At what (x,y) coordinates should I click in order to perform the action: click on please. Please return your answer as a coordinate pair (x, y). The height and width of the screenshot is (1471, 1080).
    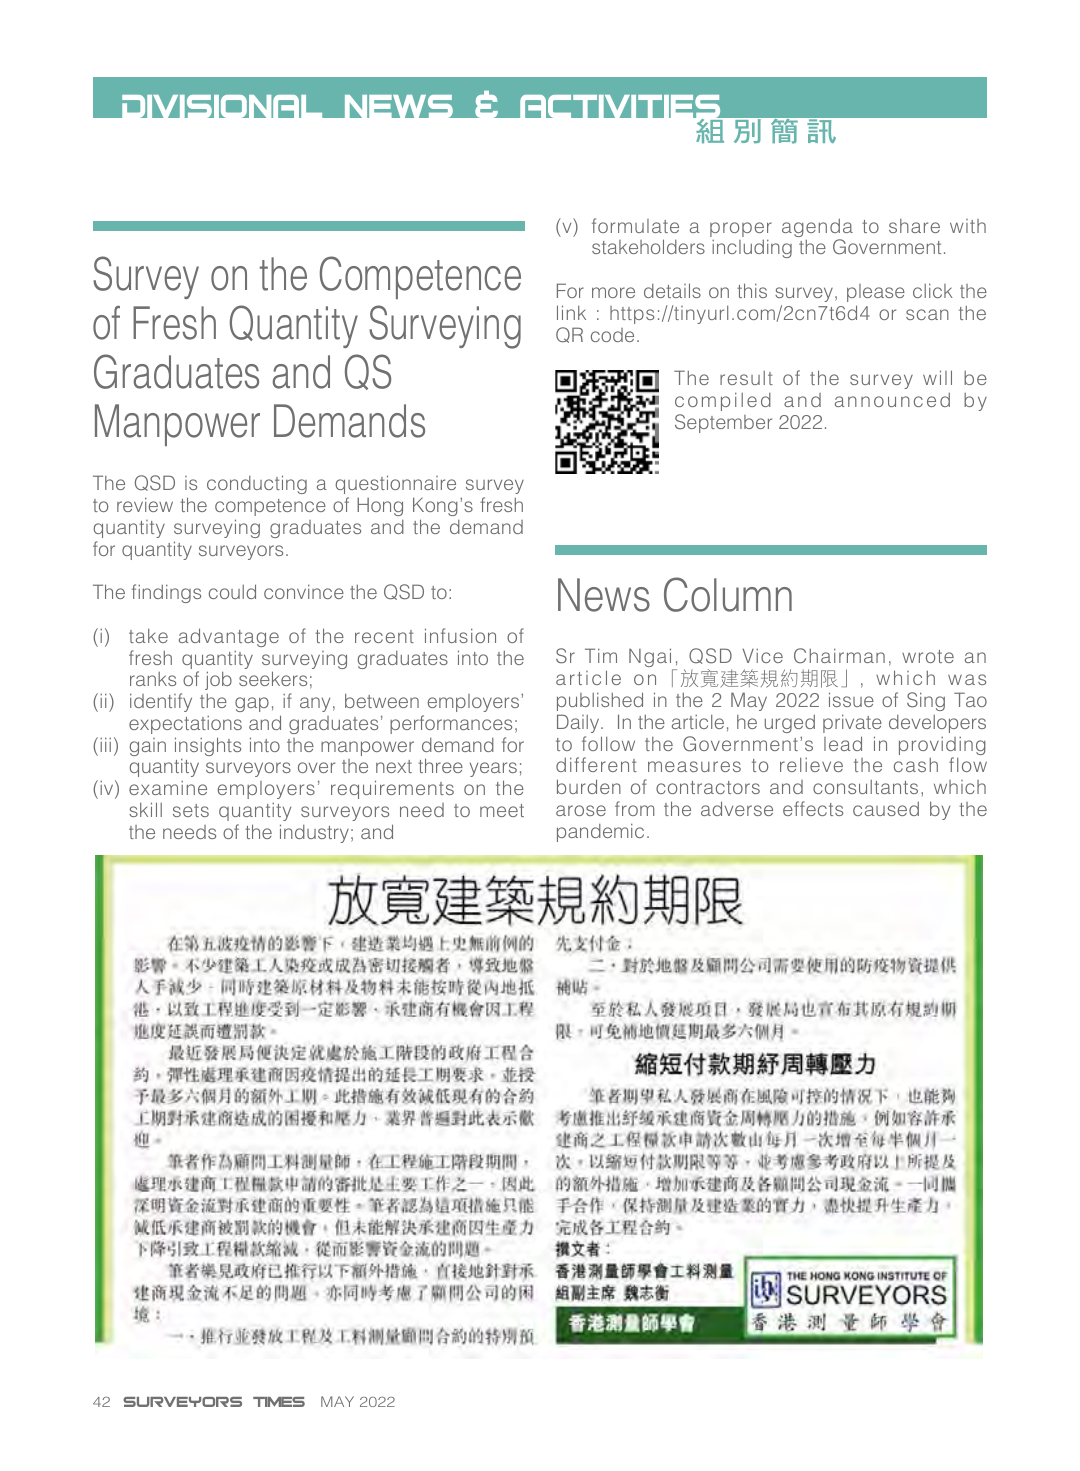
    Looking at the image, I should click on (876, 293).
